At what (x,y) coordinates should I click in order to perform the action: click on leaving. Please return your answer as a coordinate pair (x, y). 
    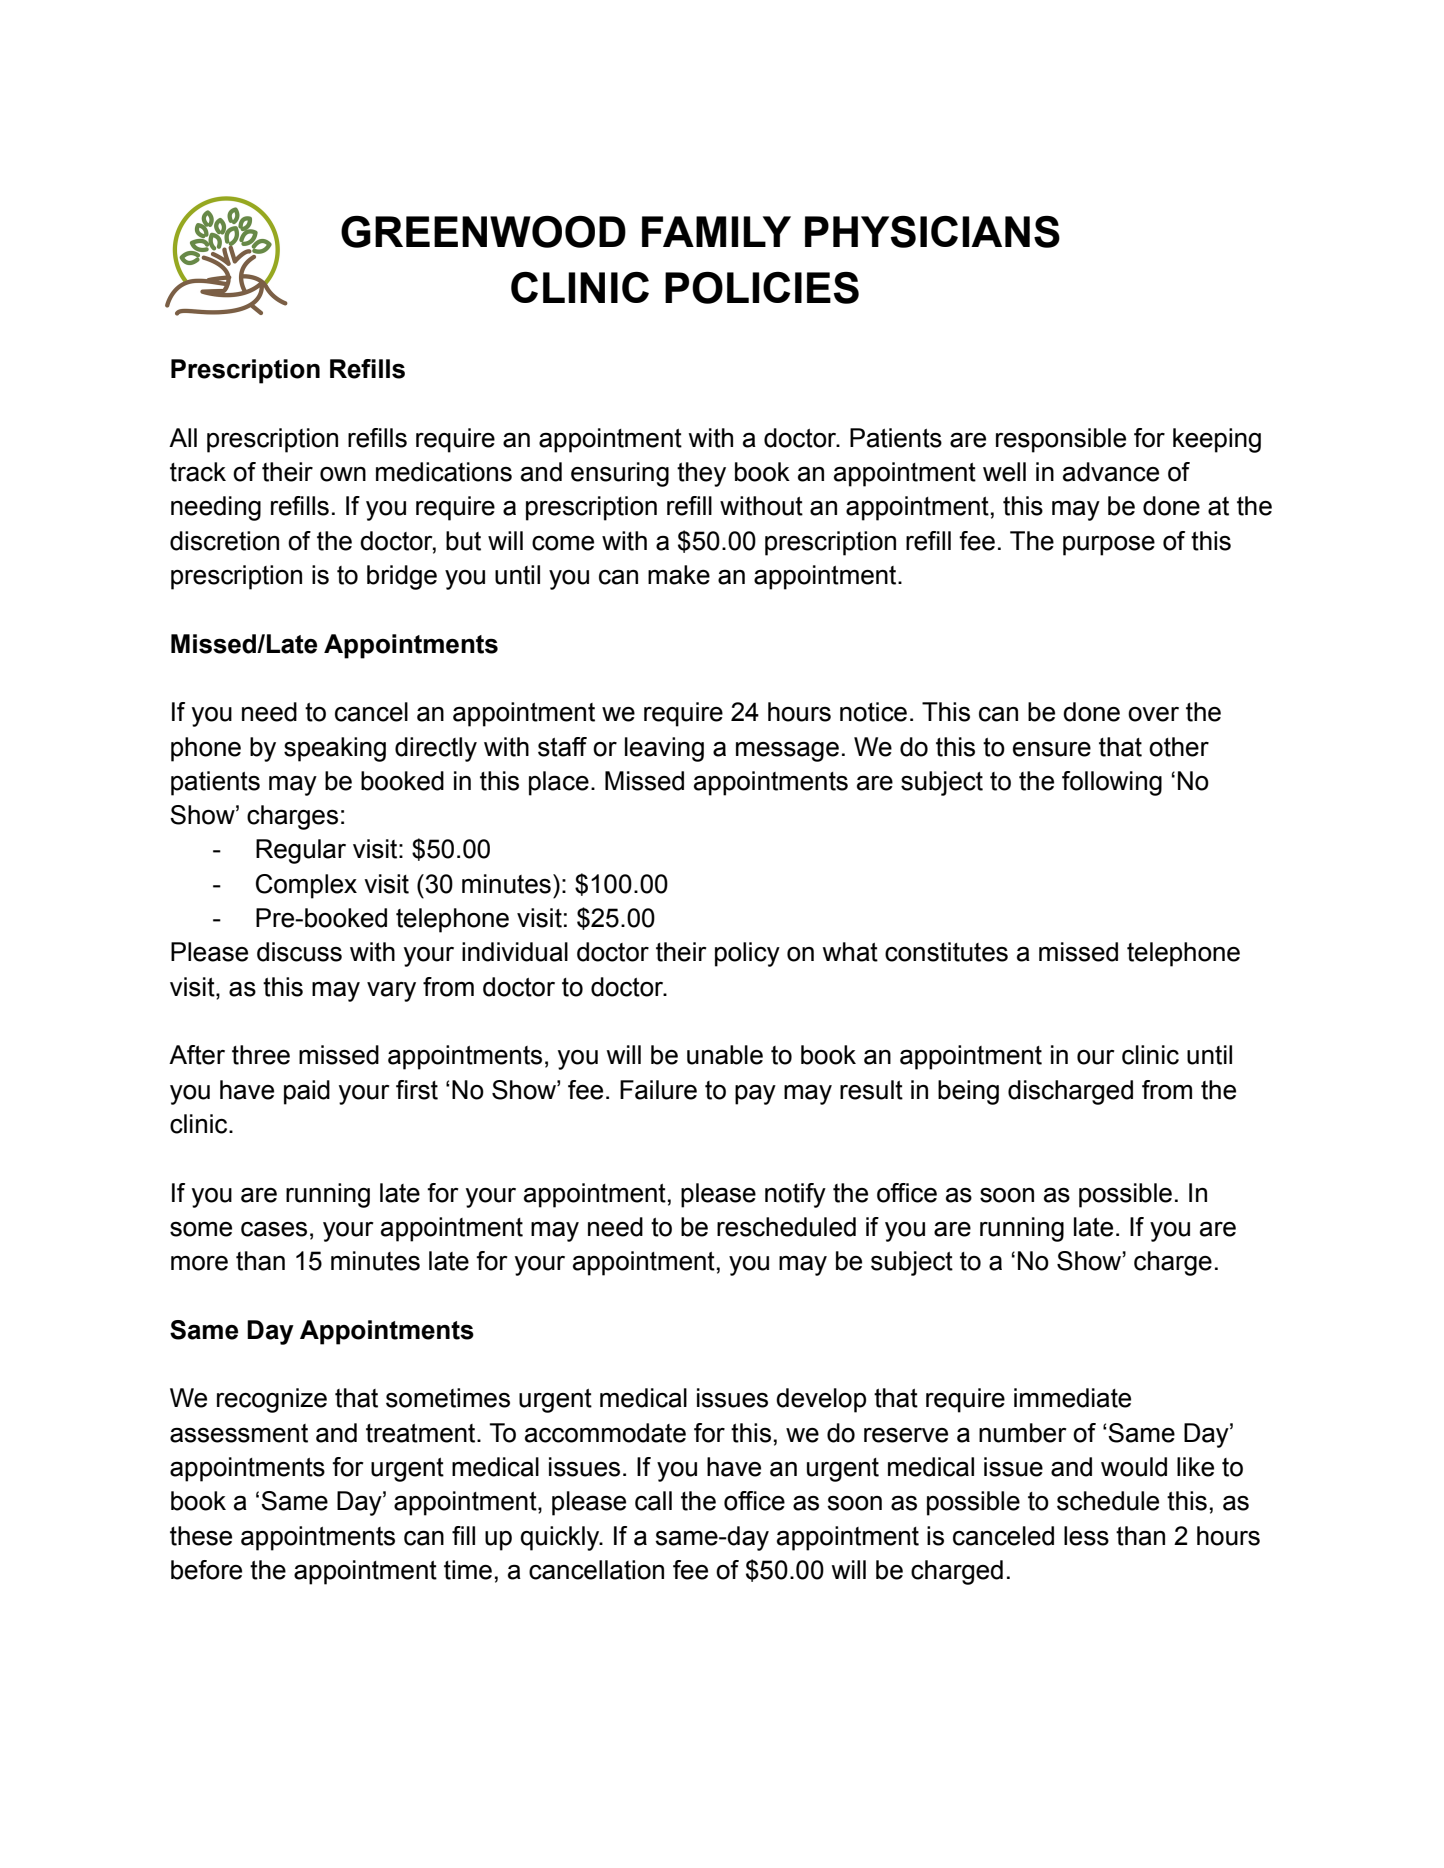
    Looking at the image, I should click on (664, 749).
